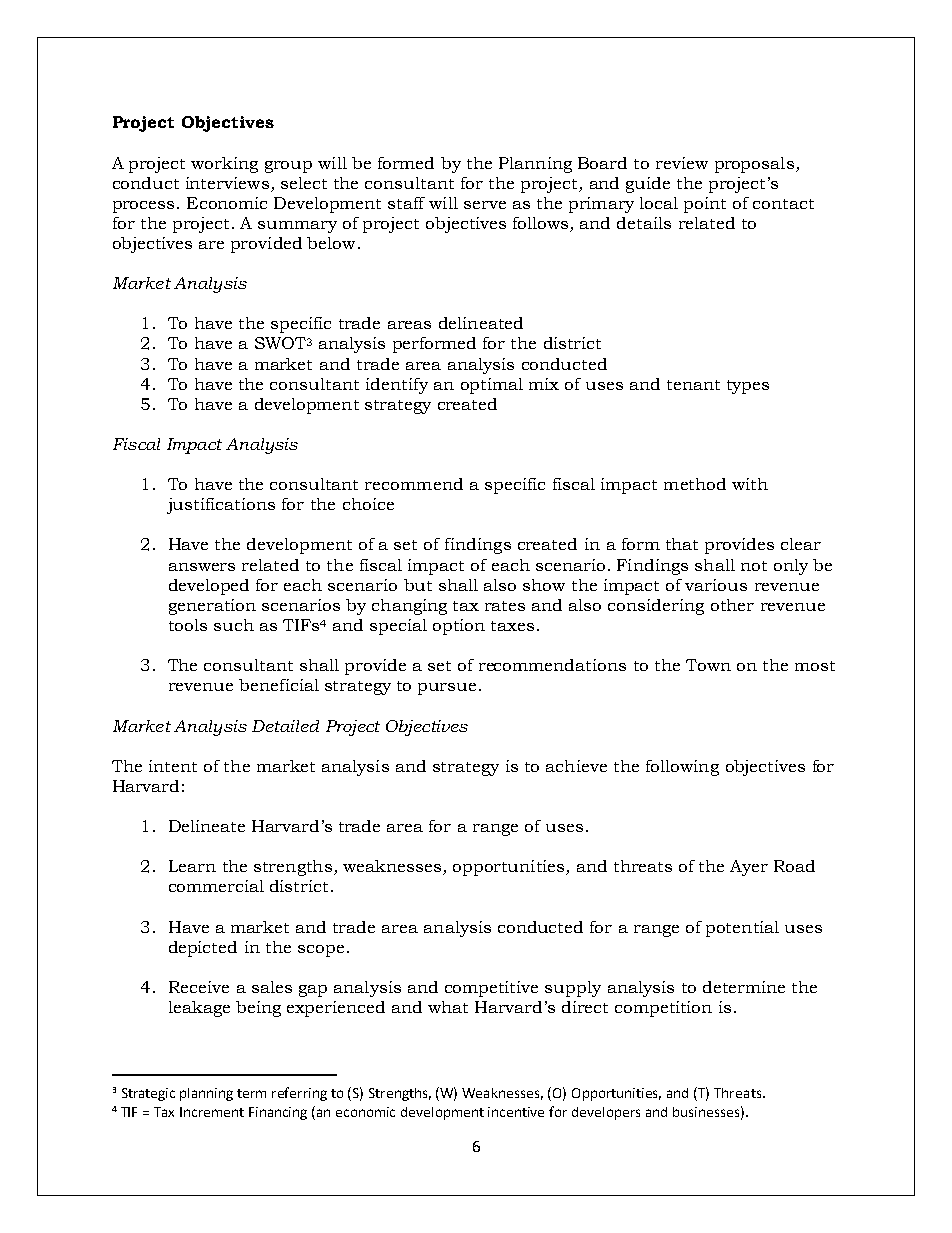 Image resolution: width=952 pixels, height=1233 pixels. What do you see at coordinates (749, 868) in the screenshot?
I see `Ayer` at bounding box center [749, 868].
